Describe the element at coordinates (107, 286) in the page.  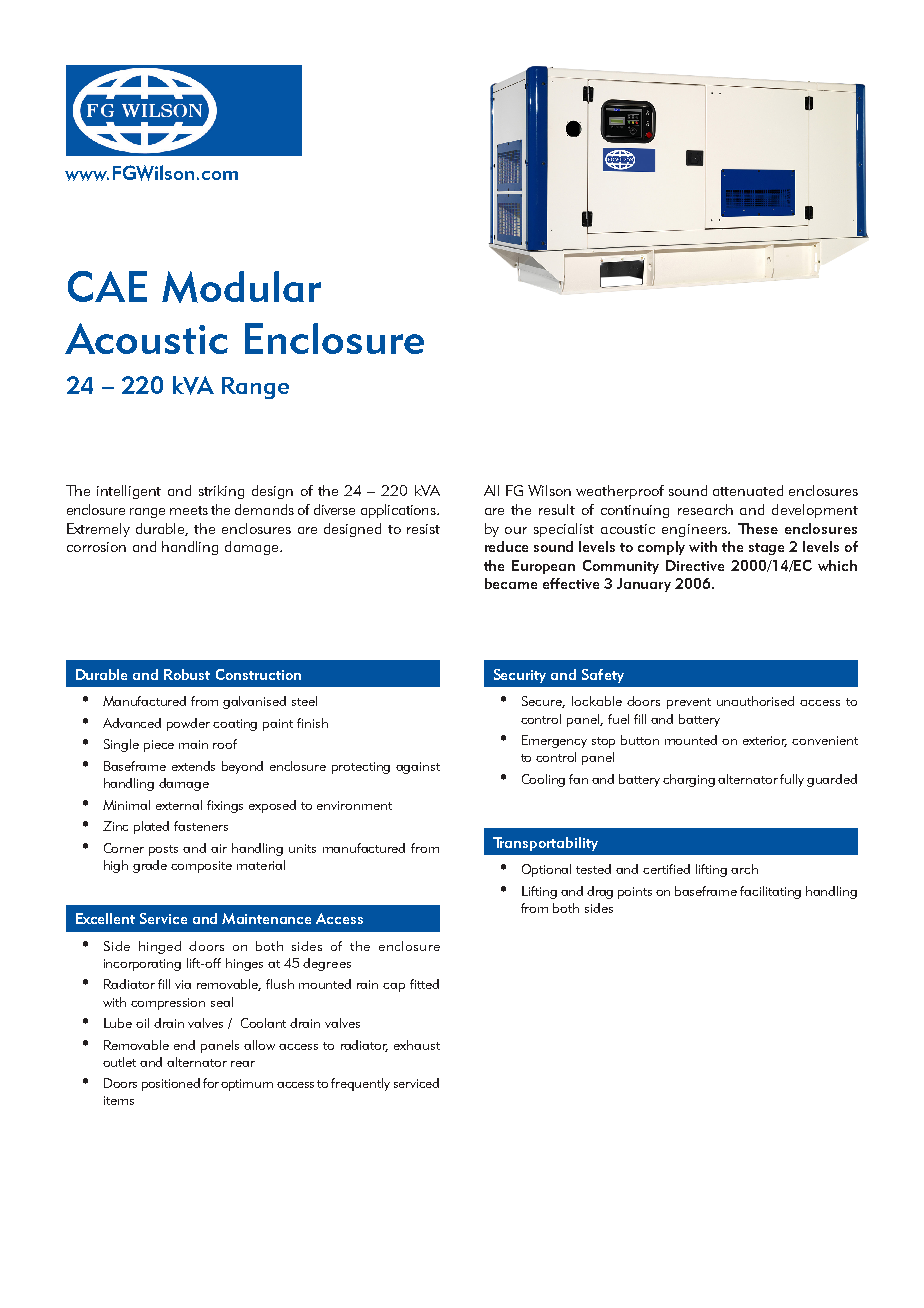
I see `CAE` at that location.
